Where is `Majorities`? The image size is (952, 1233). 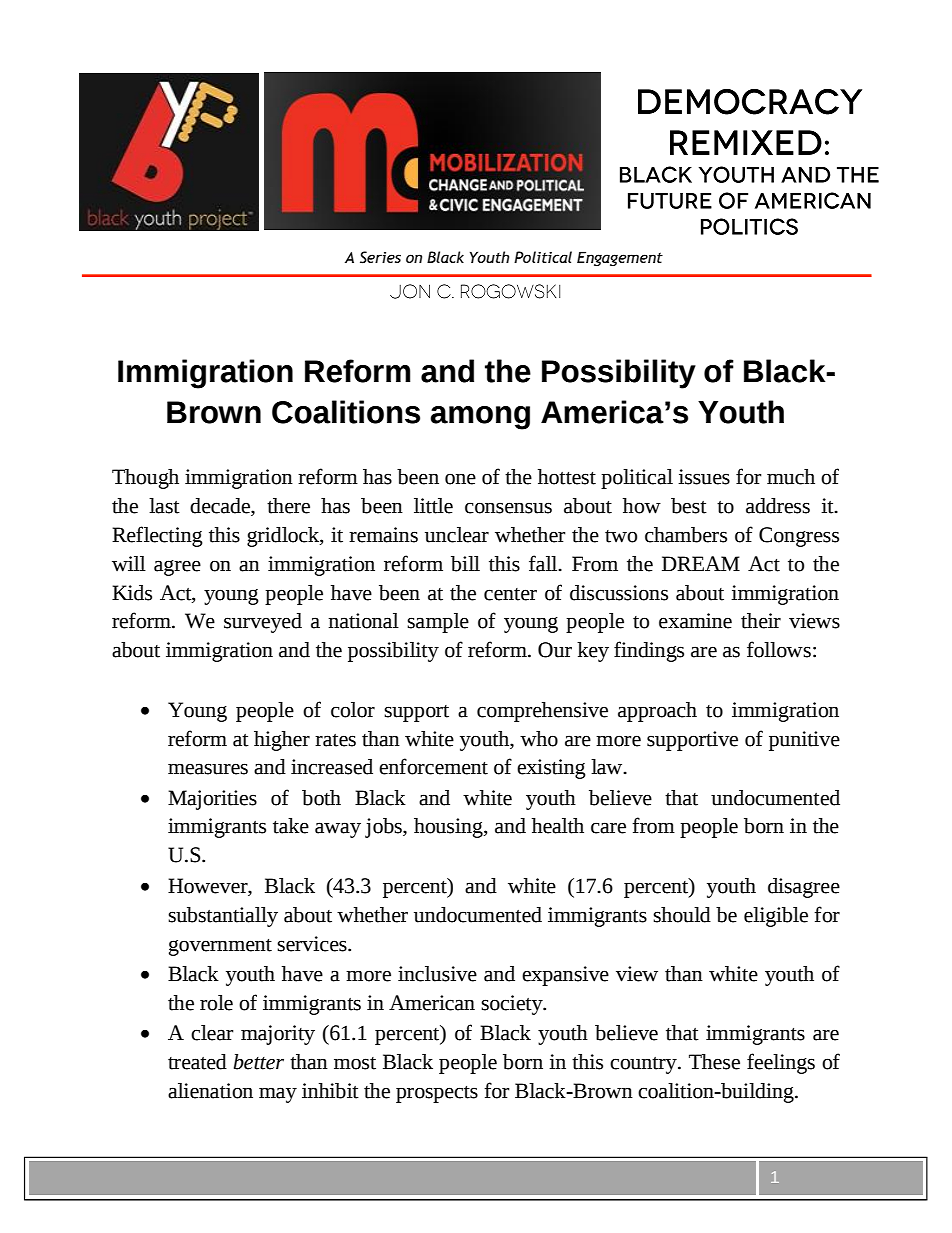
Majorities is located at coordinates (212, 800).
